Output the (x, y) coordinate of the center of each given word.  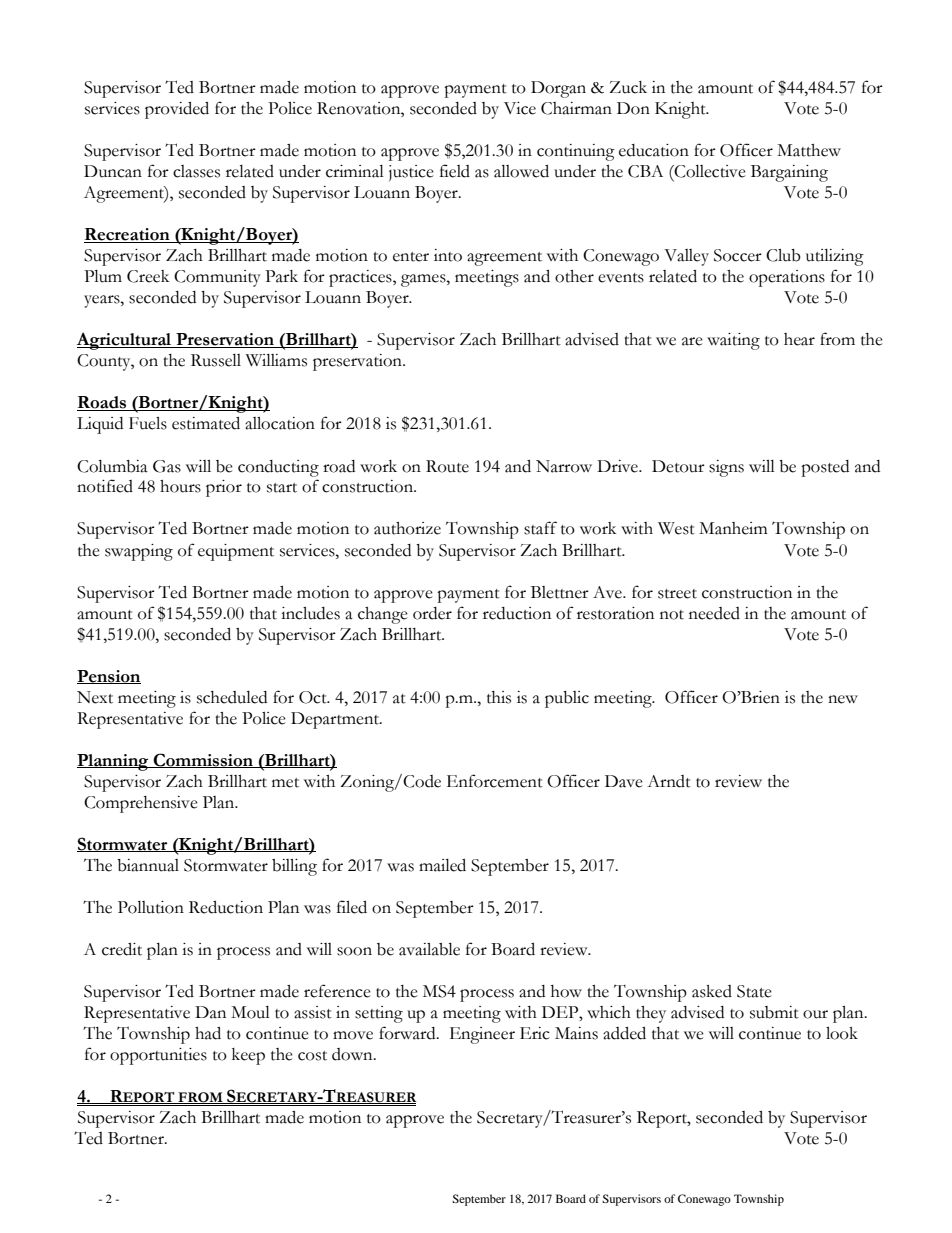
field (455, 171)
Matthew (809, 150)
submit (774, 1012)
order (432, 613)
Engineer (482, 1035)
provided (177, 110)
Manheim (733, 528)
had (208, 1033)
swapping (139, 552)
